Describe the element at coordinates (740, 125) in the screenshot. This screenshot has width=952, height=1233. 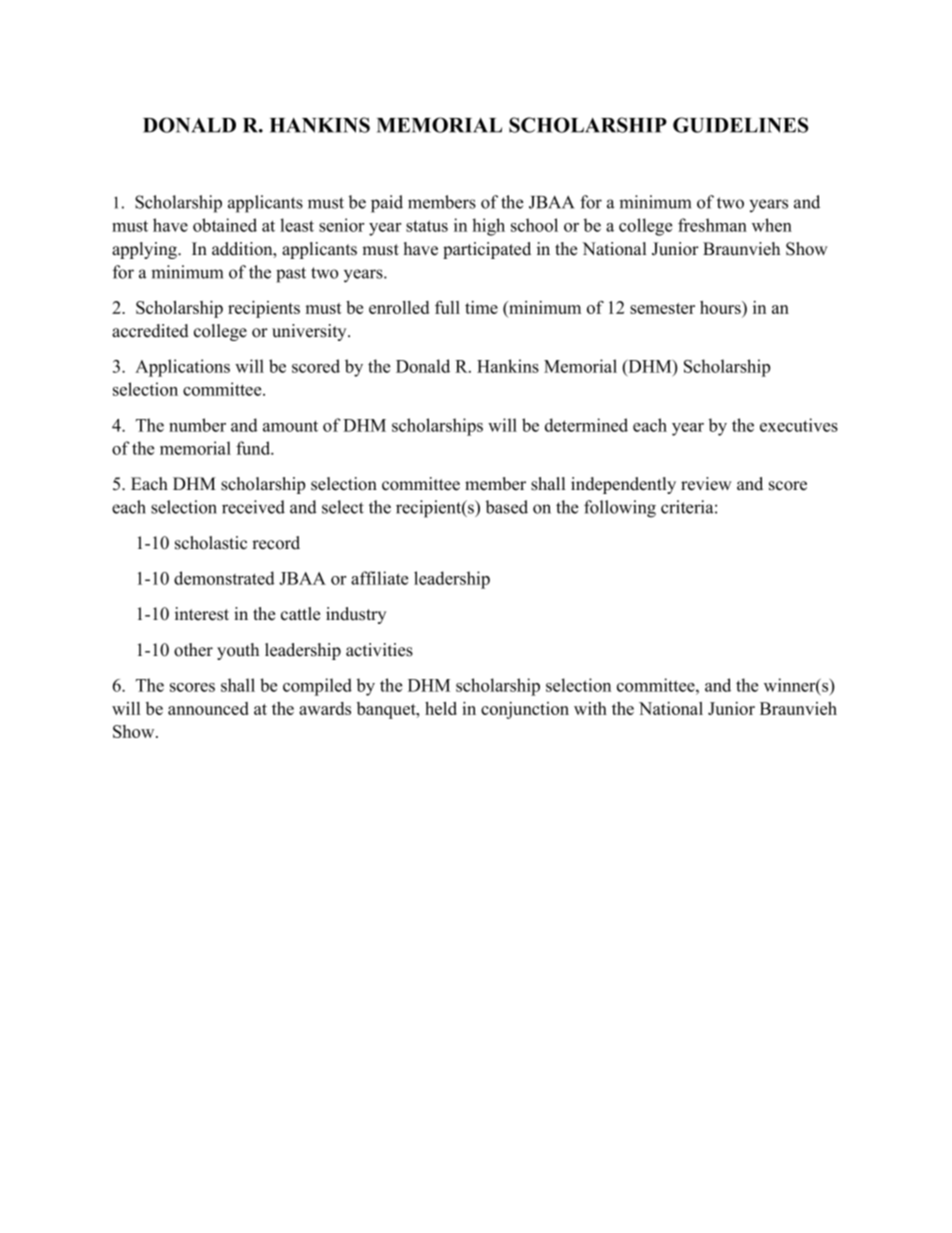
I see `GUIDELINES` at that location.
